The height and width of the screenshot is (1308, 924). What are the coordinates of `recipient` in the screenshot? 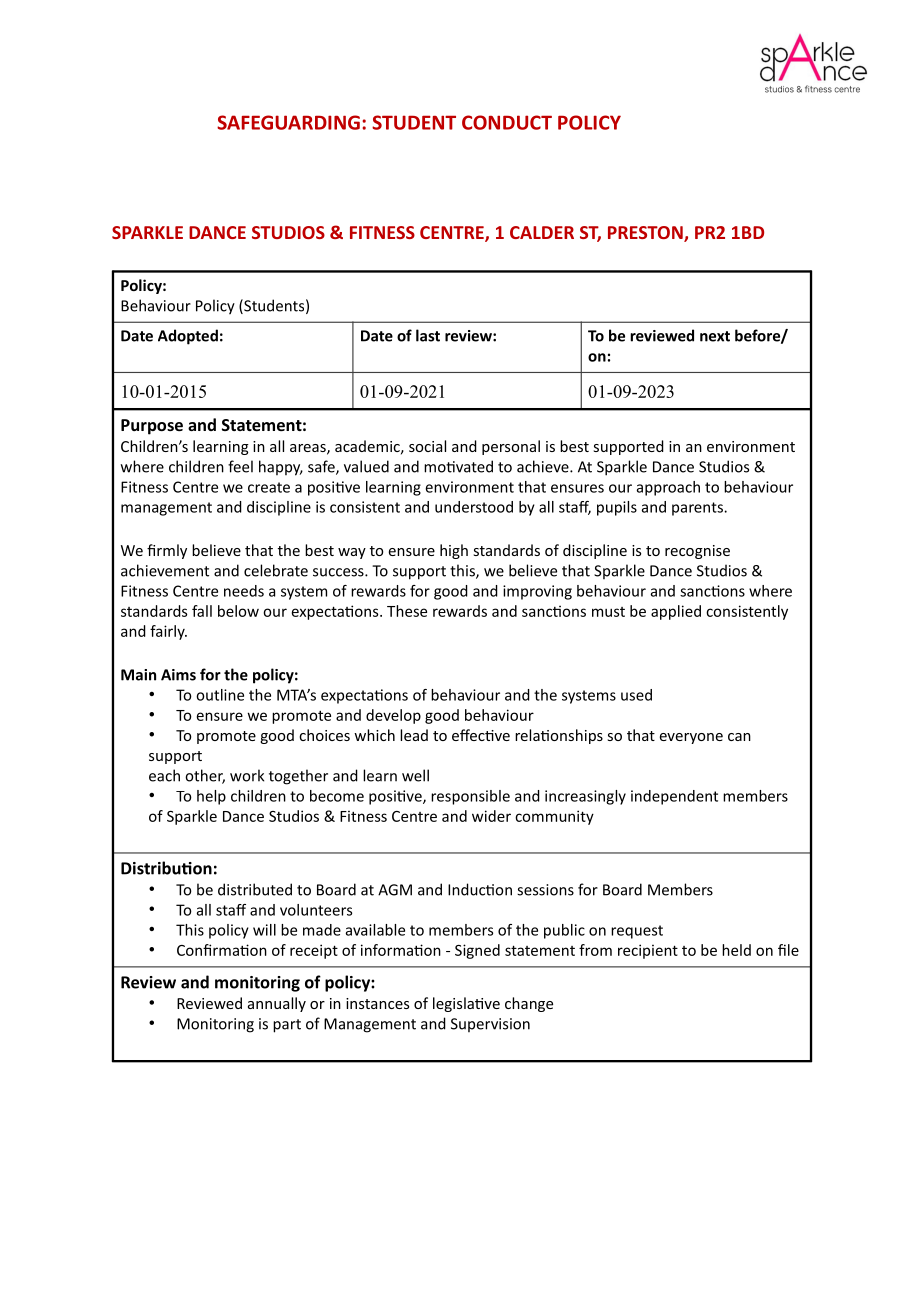 It's located at (648, 951).
